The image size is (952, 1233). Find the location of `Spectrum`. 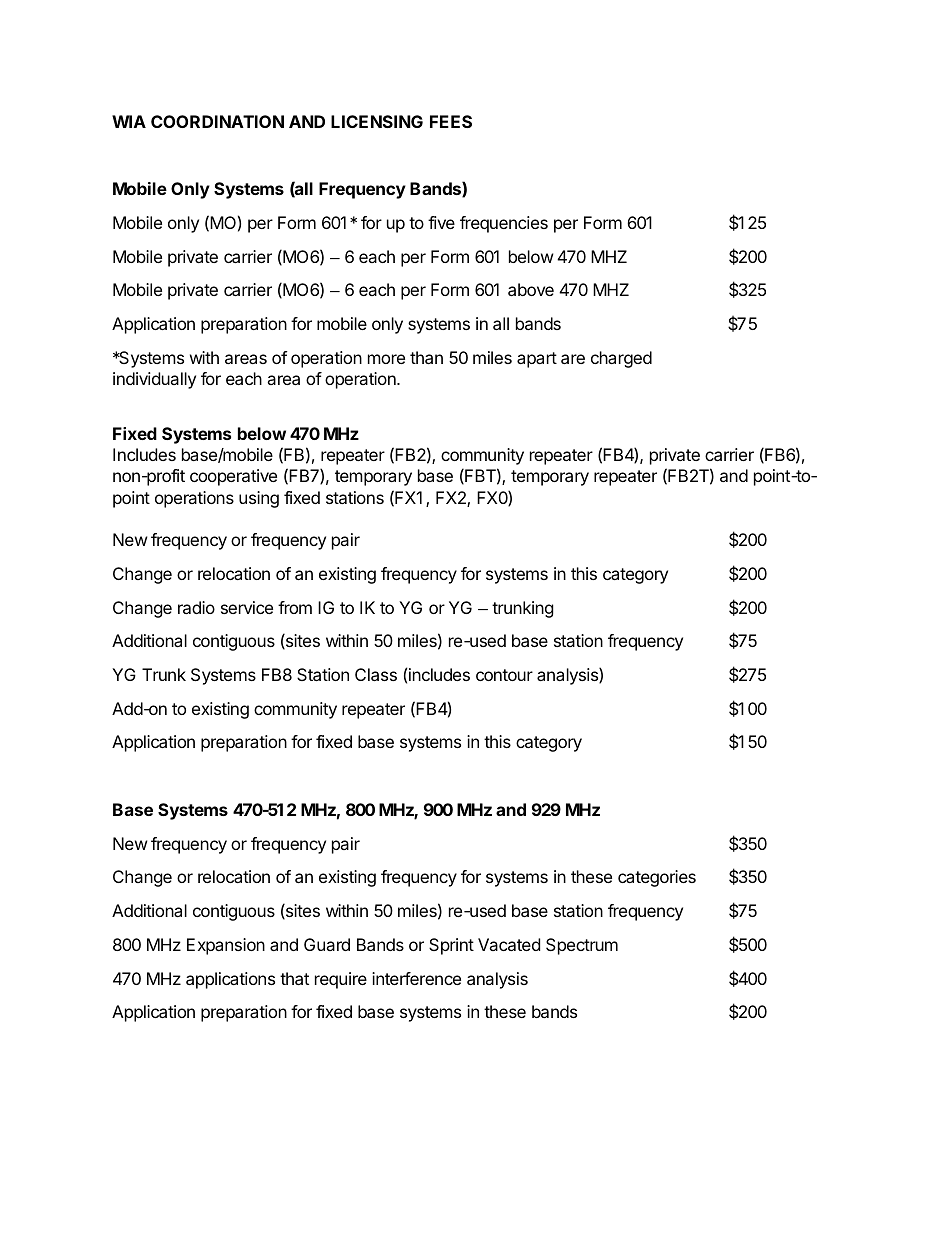

Spectrum is located at coordinates (582, 946).
